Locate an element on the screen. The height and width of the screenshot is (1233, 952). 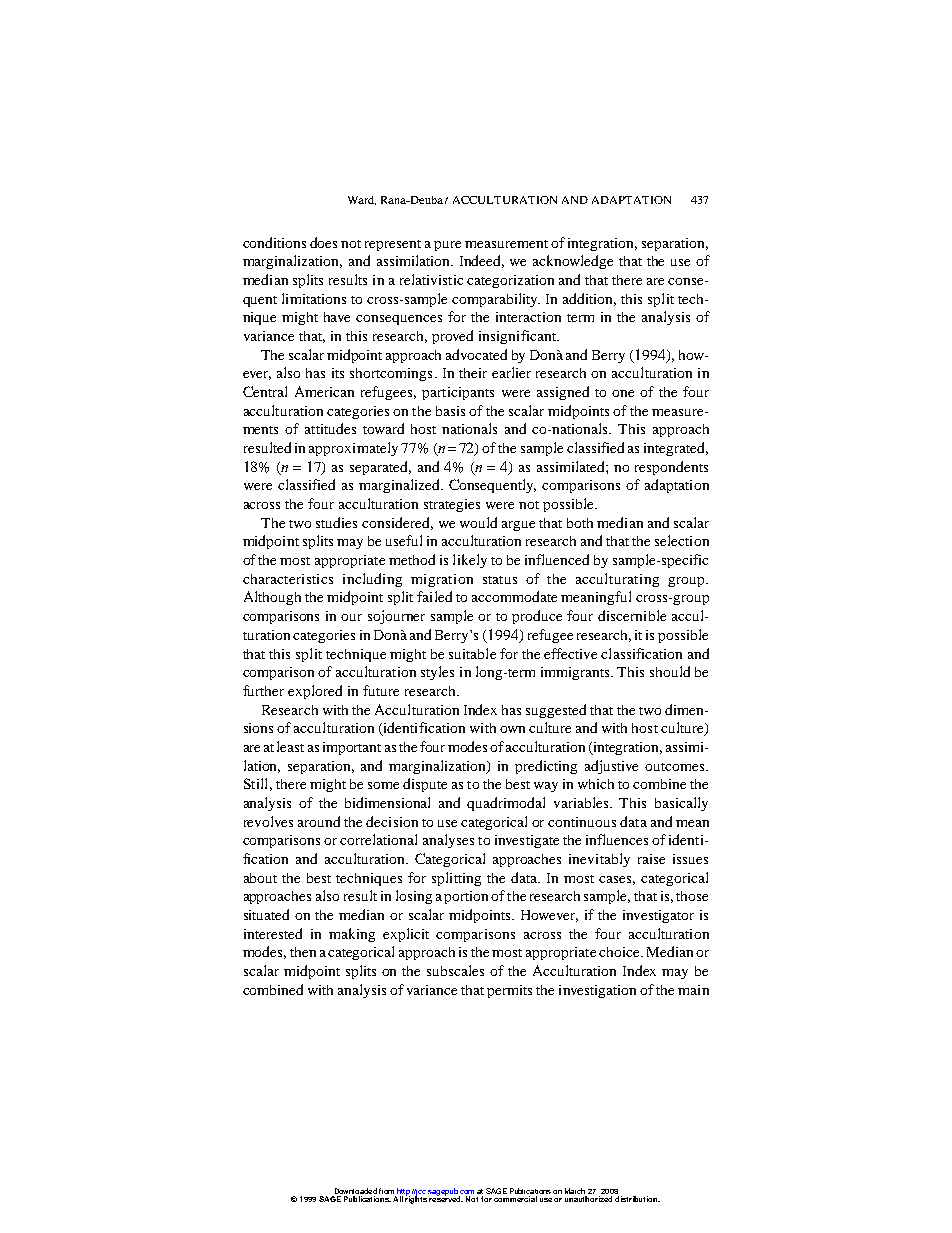
discernible is located at coordinates (632, 615).
